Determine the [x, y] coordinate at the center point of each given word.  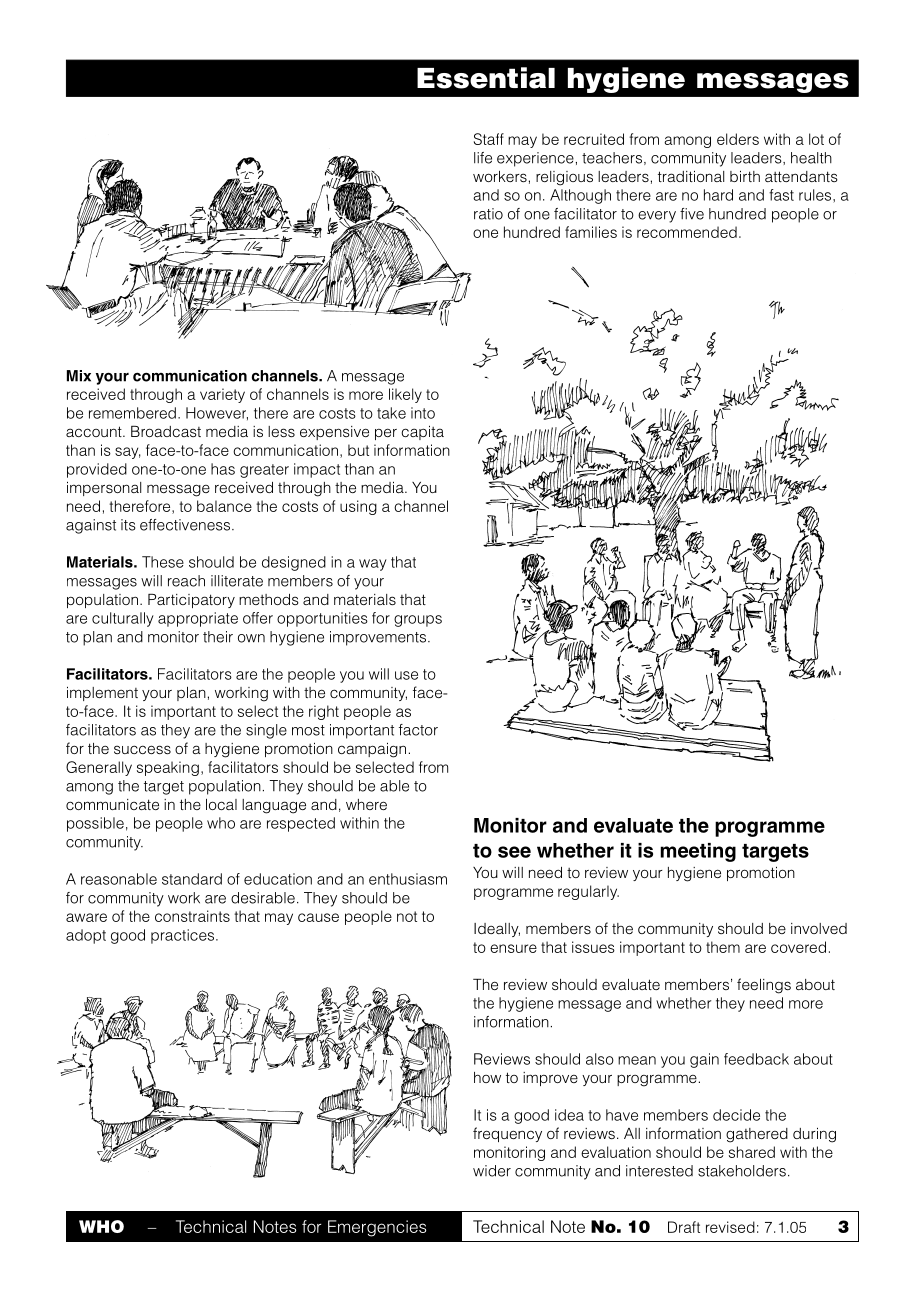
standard [192, 879]
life [483, 158]
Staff [489, 139]
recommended [687, 232]
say [128, 453]
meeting [698, 852]
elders [738, 139]
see [514, 852]
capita [422, 433]
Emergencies [377, 1228]
